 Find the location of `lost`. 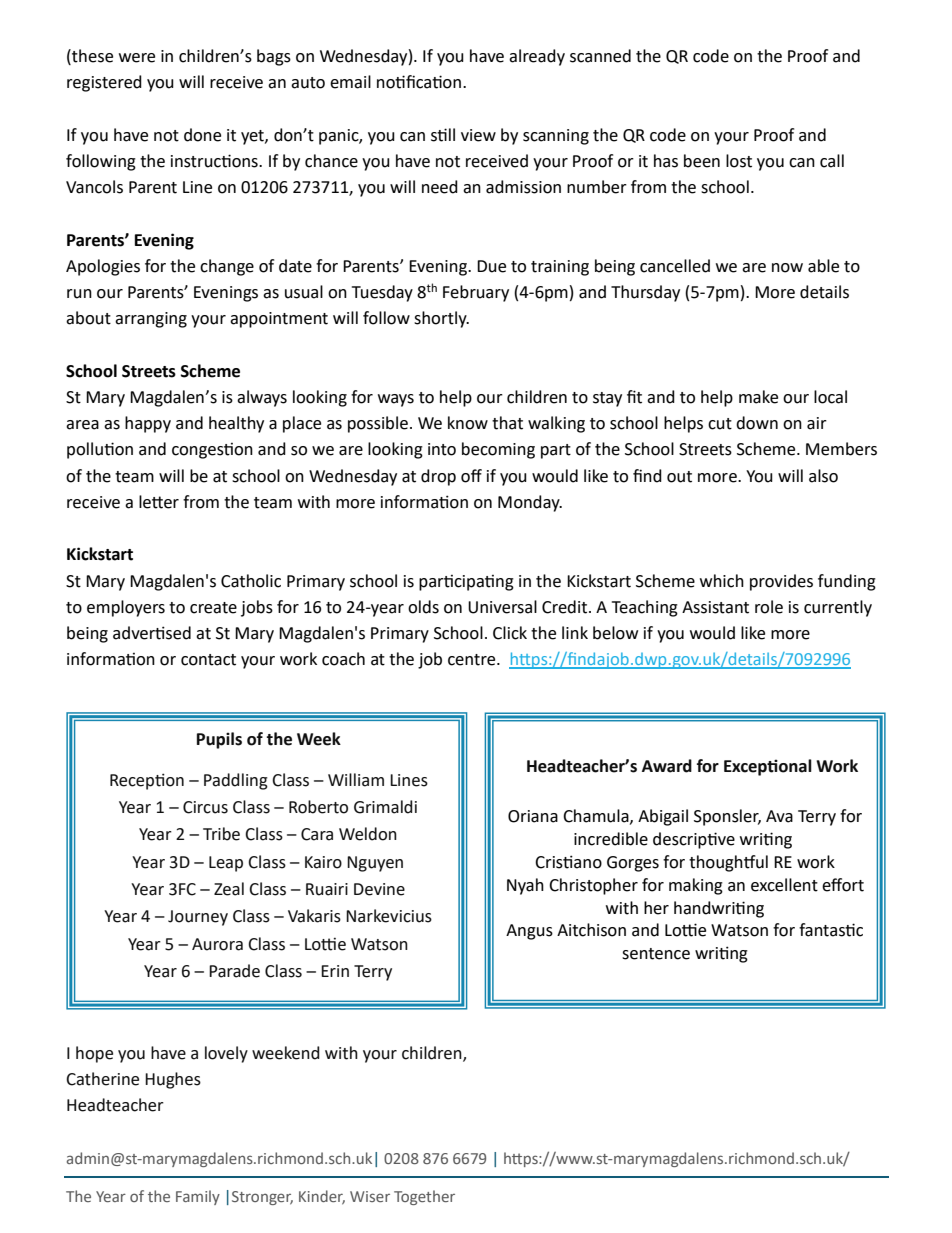

lost is located at coordinates (739, 161).
